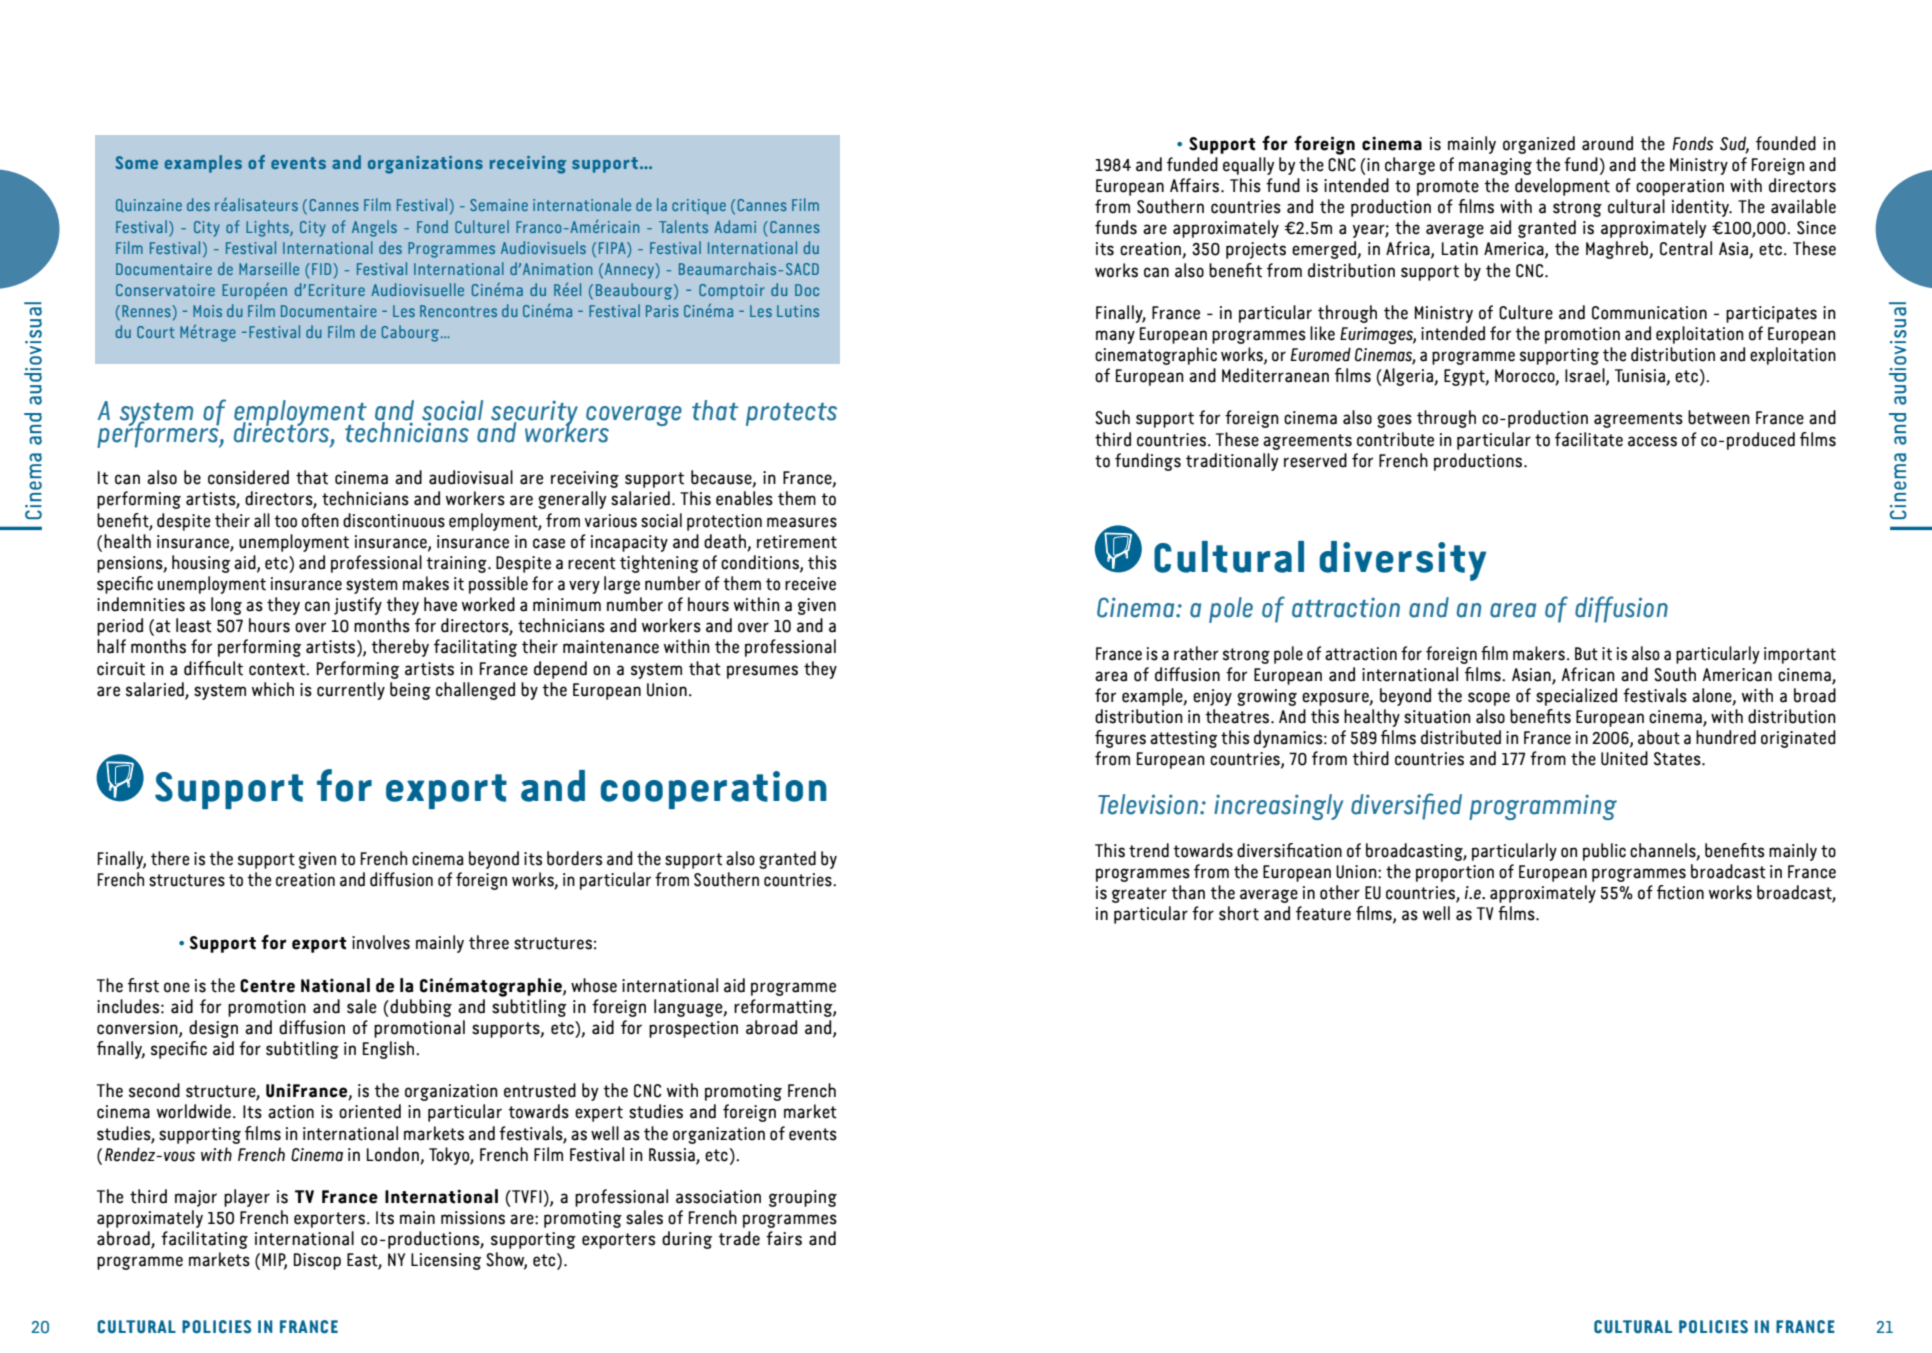 This page has width=1932, height=1353. What do you see at coordinates (1139, 895) in the page?
I see `greater` at bounding box center [1139, 895].
